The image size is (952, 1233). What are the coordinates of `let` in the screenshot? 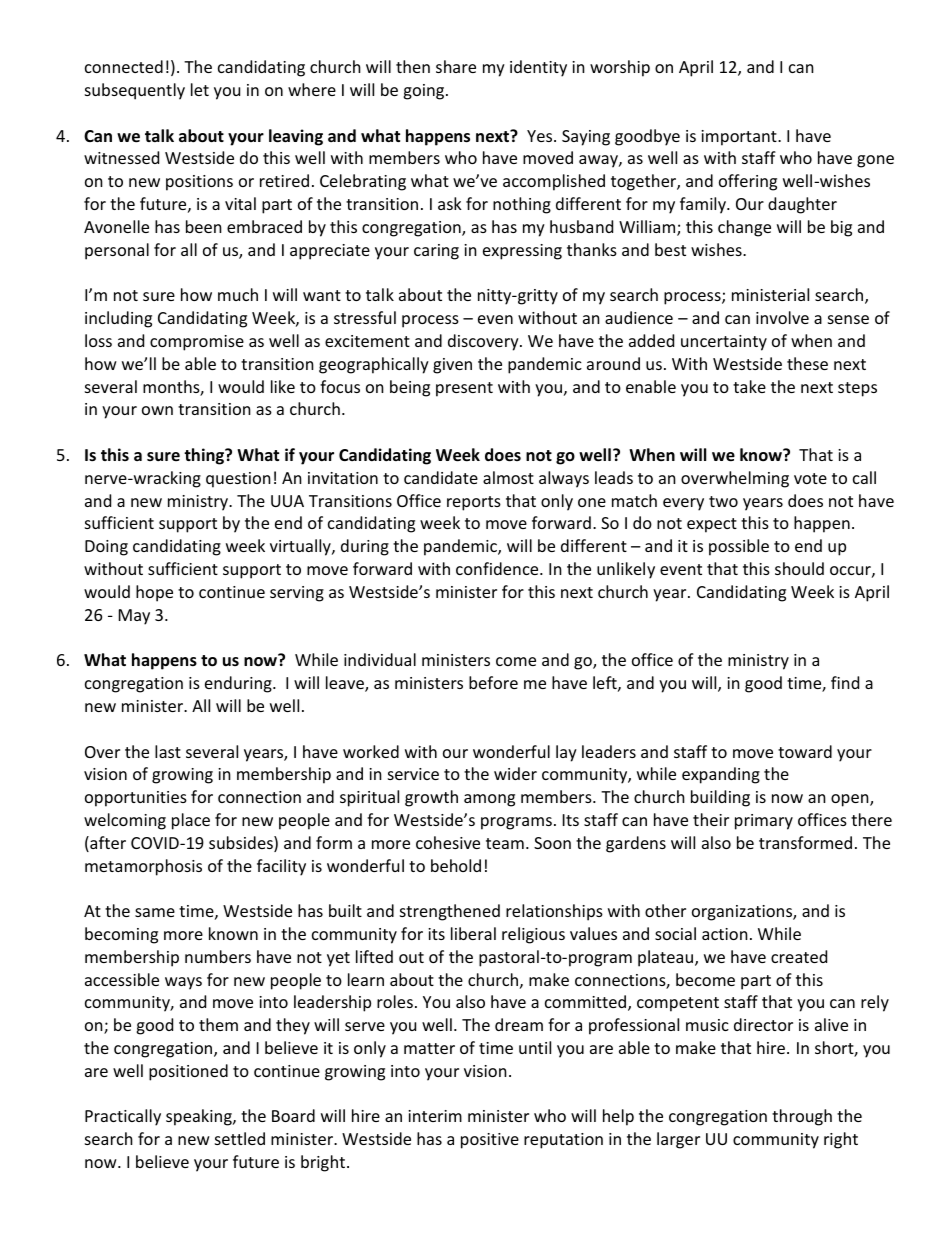 It's located at (200, 89).
